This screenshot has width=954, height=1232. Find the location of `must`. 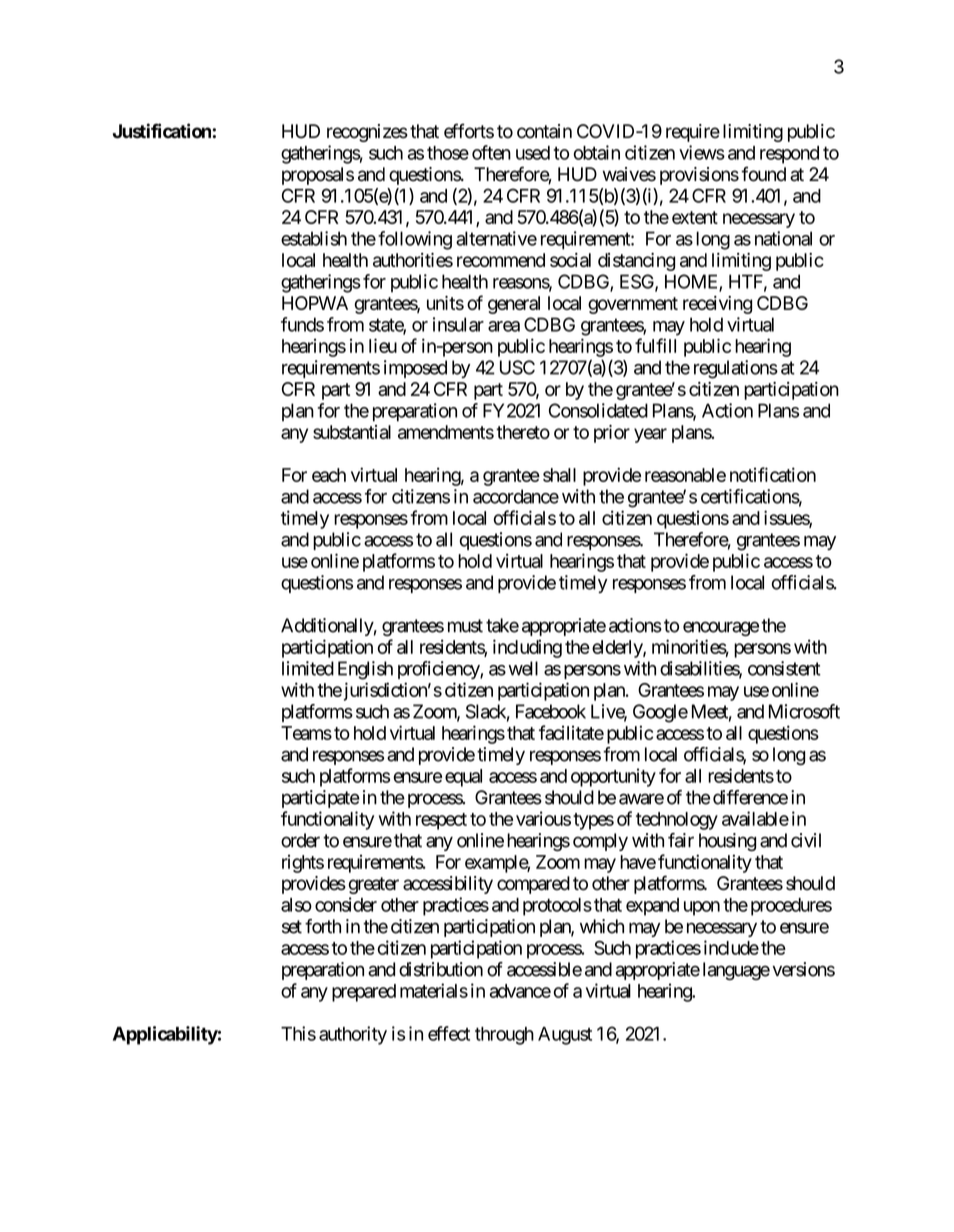

must is located at coordinates (465, 626).
